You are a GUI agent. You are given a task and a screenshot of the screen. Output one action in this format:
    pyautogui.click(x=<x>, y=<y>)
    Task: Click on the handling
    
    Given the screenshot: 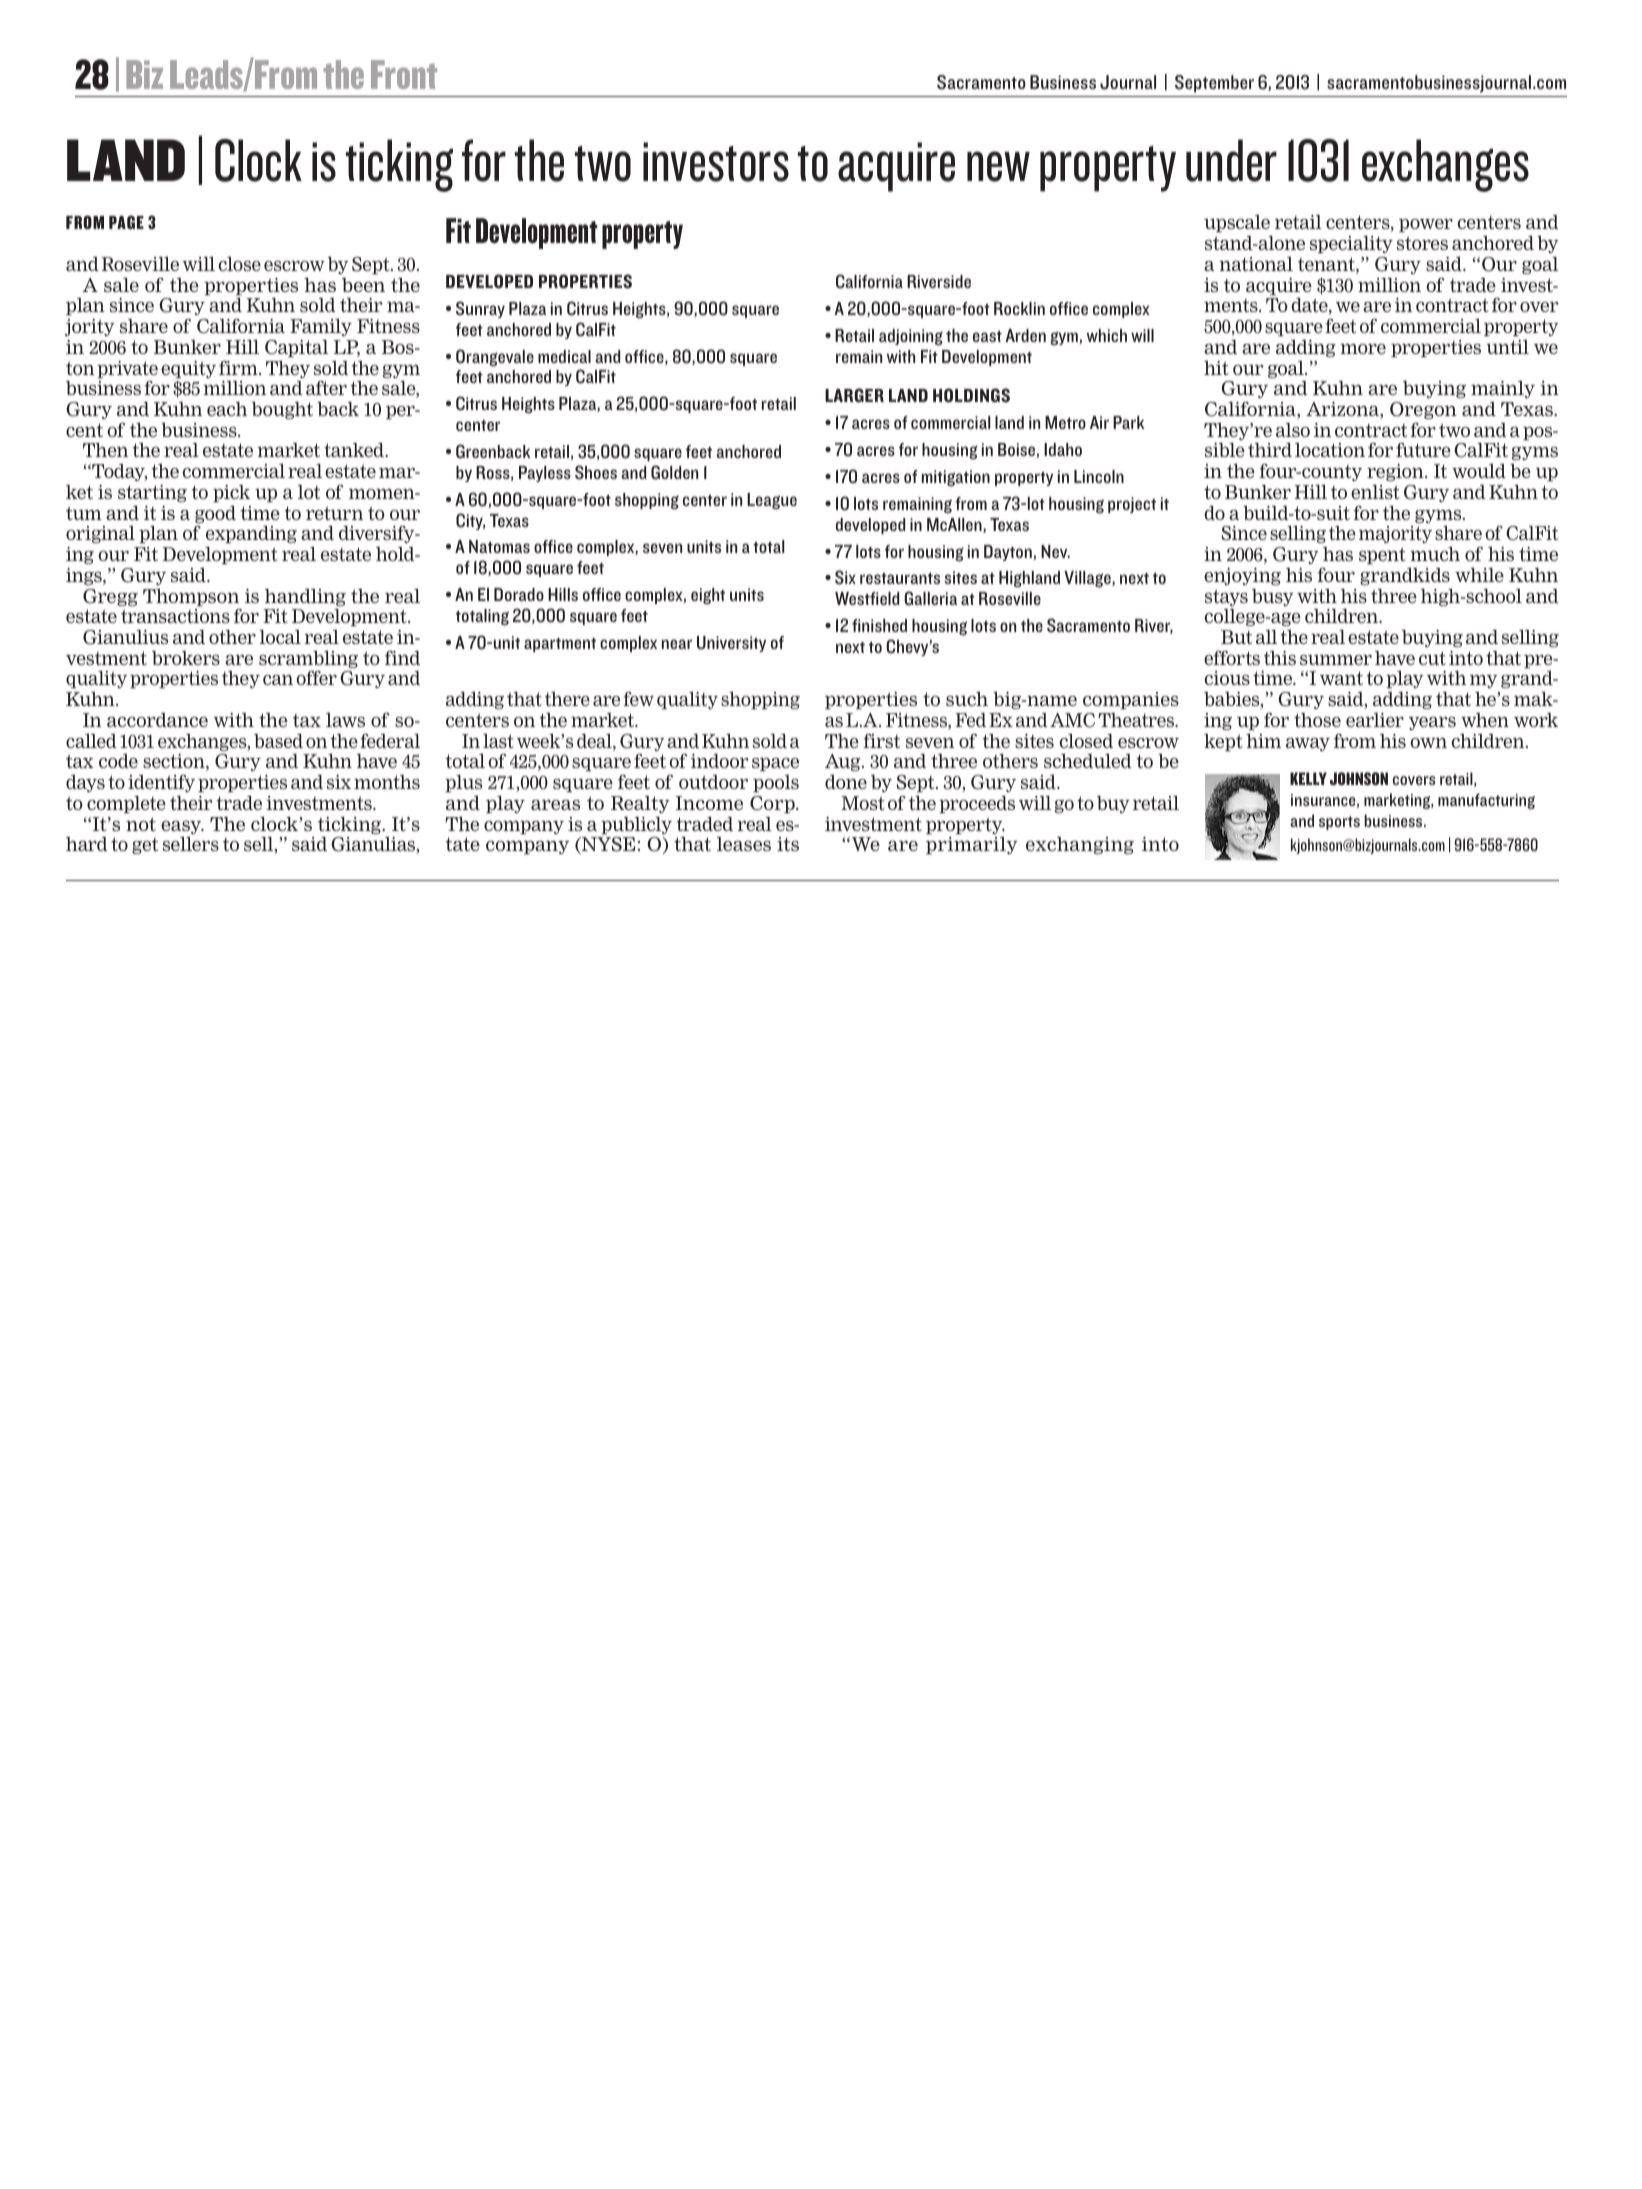 What is the action you would take?
    pyautogui.click(x=305, y=599)
